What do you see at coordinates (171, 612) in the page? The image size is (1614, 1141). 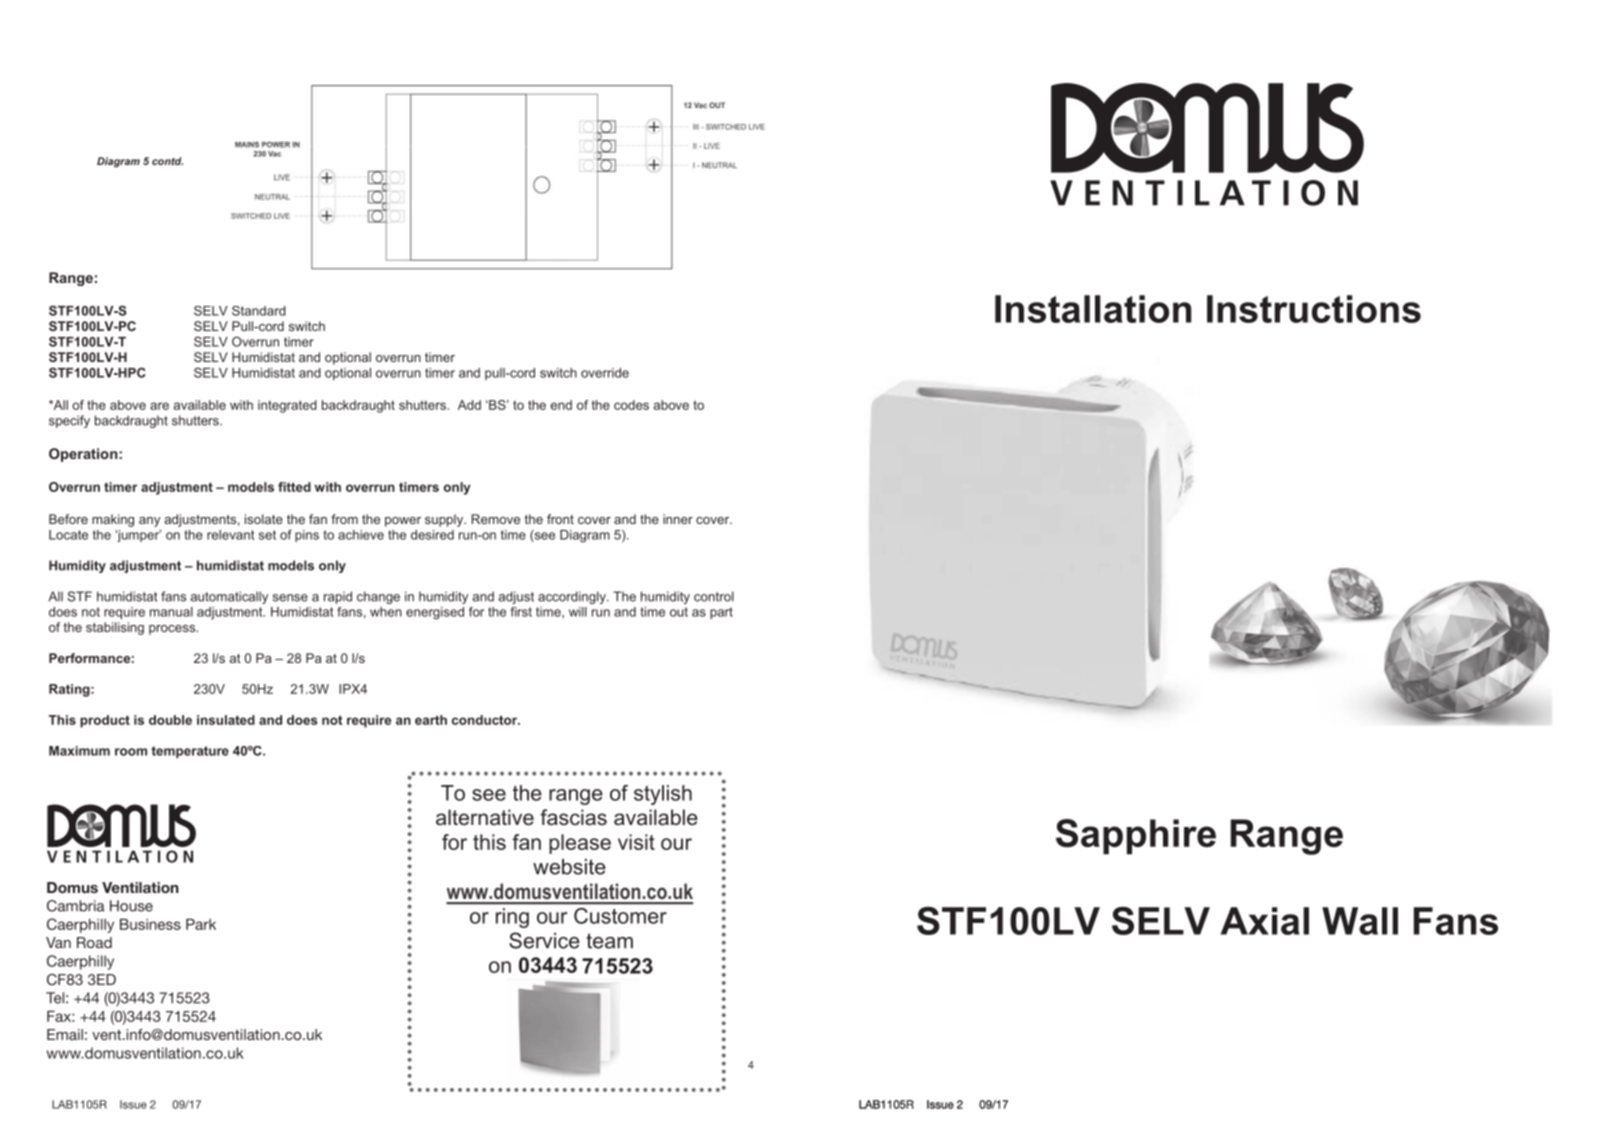 I see `manual` at bounding box center [171, 612].
